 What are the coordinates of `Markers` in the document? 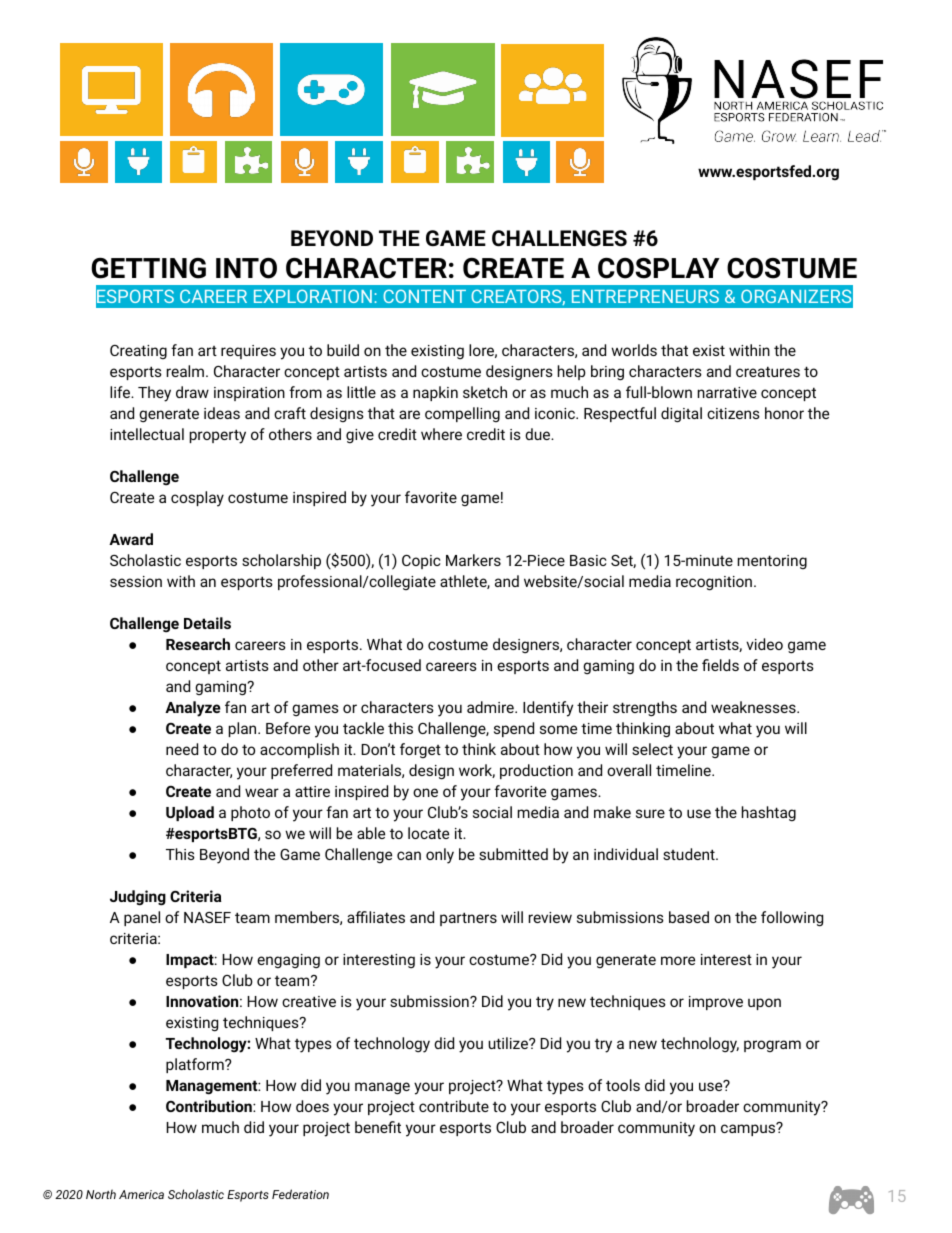 It's located at (473, 560).
